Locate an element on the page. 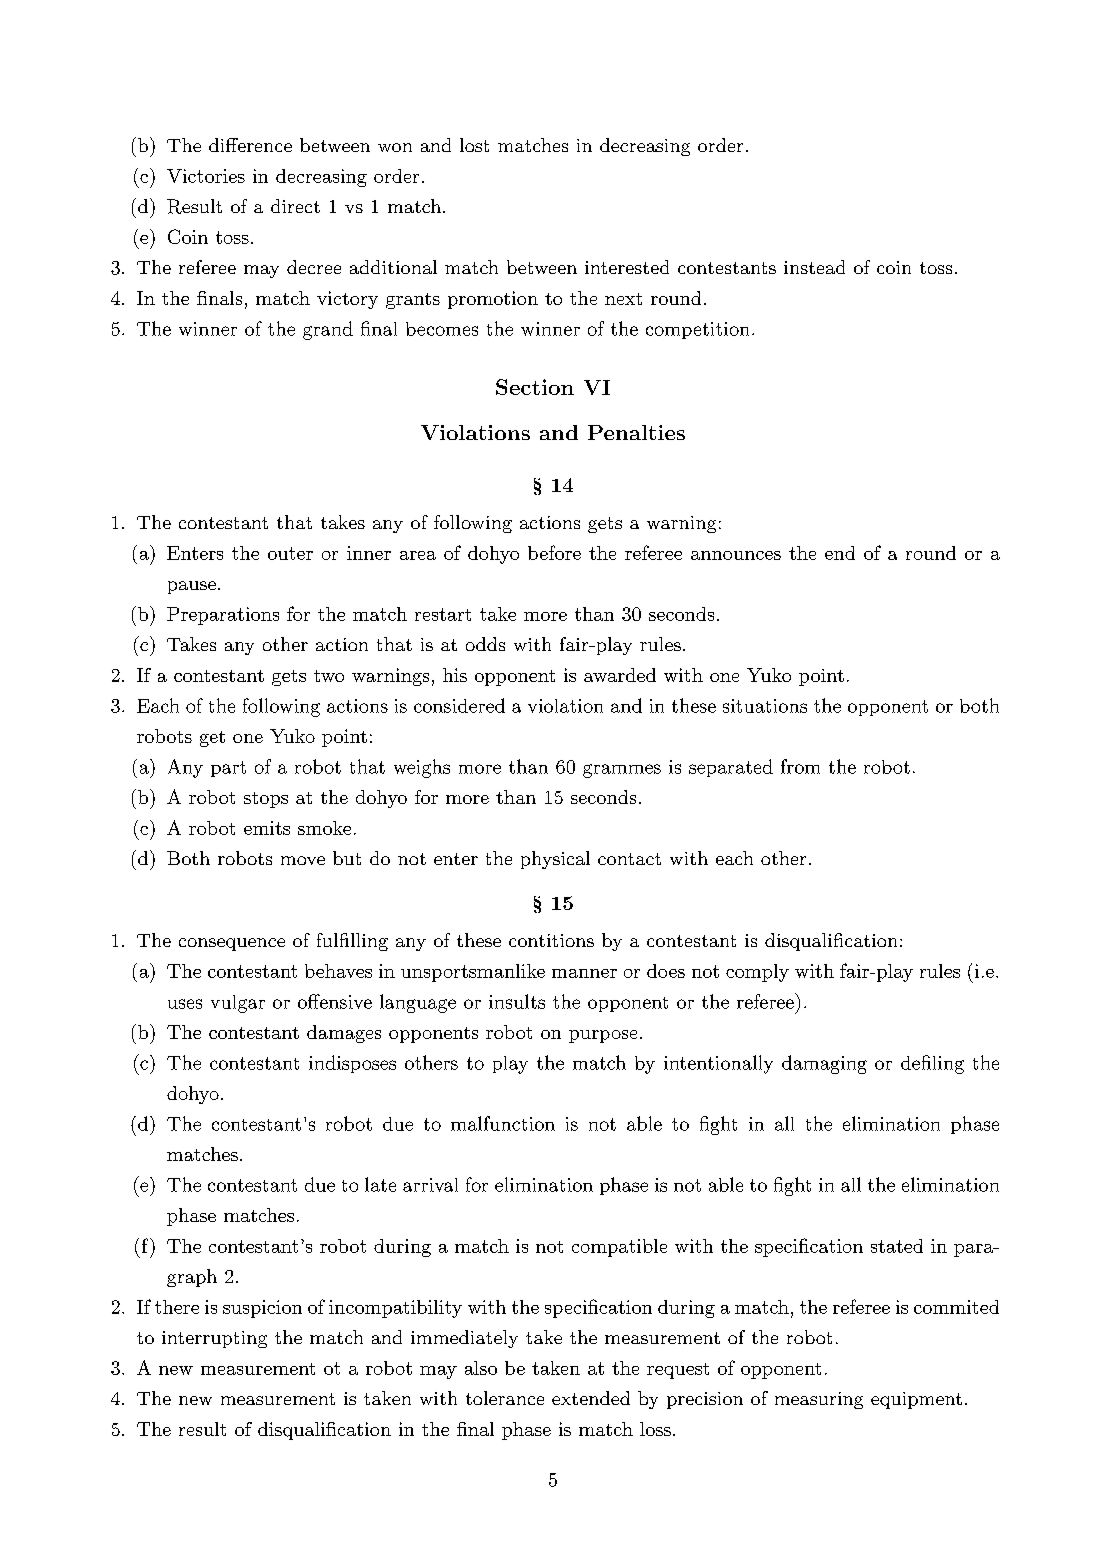 This page has width=1106, height=1564. instead is located at coordinates (814, 267).
